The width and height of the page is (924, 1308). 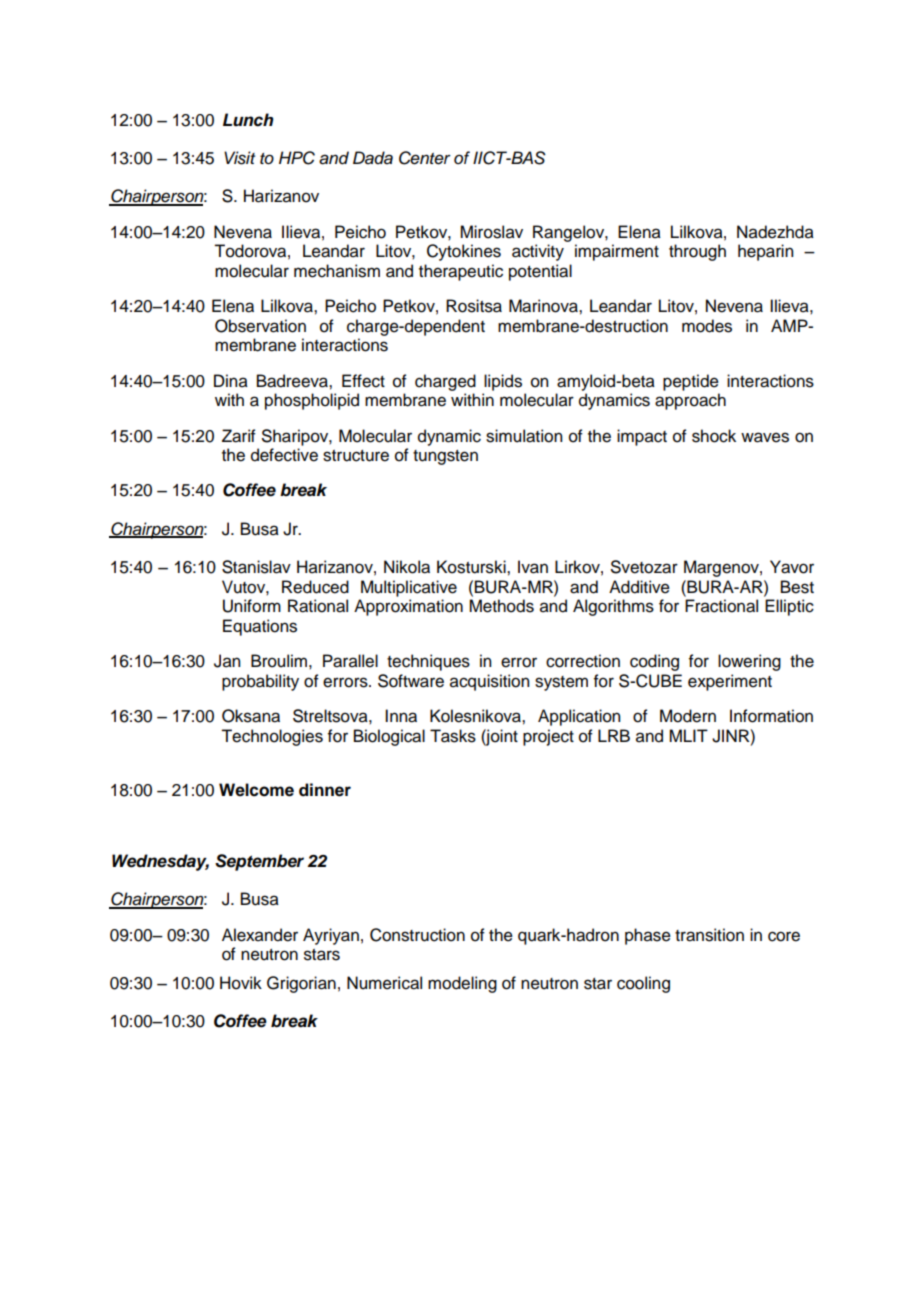 I want to click on experiment, so click(x=730, y=682).
